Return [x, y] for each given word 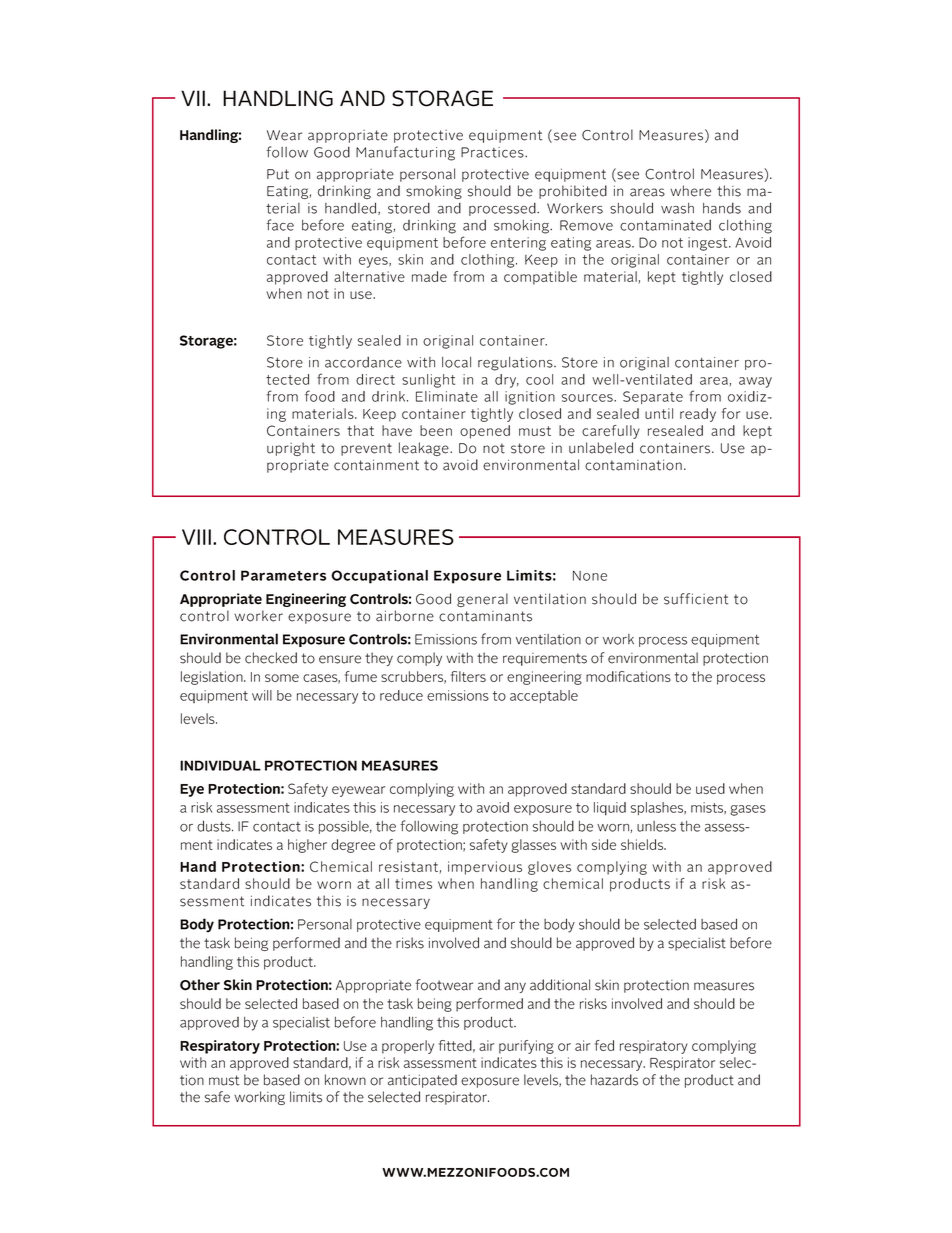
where [690, 191]
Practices [493, 152]
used [710, 788]
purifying [526, 1047]
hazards [614, 1080]
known [345, 1080]
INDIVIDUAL [220, 765]
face [280, 225]
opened [485, 432]
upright [291, 449]
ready [698, 415]
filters [468, 676]
